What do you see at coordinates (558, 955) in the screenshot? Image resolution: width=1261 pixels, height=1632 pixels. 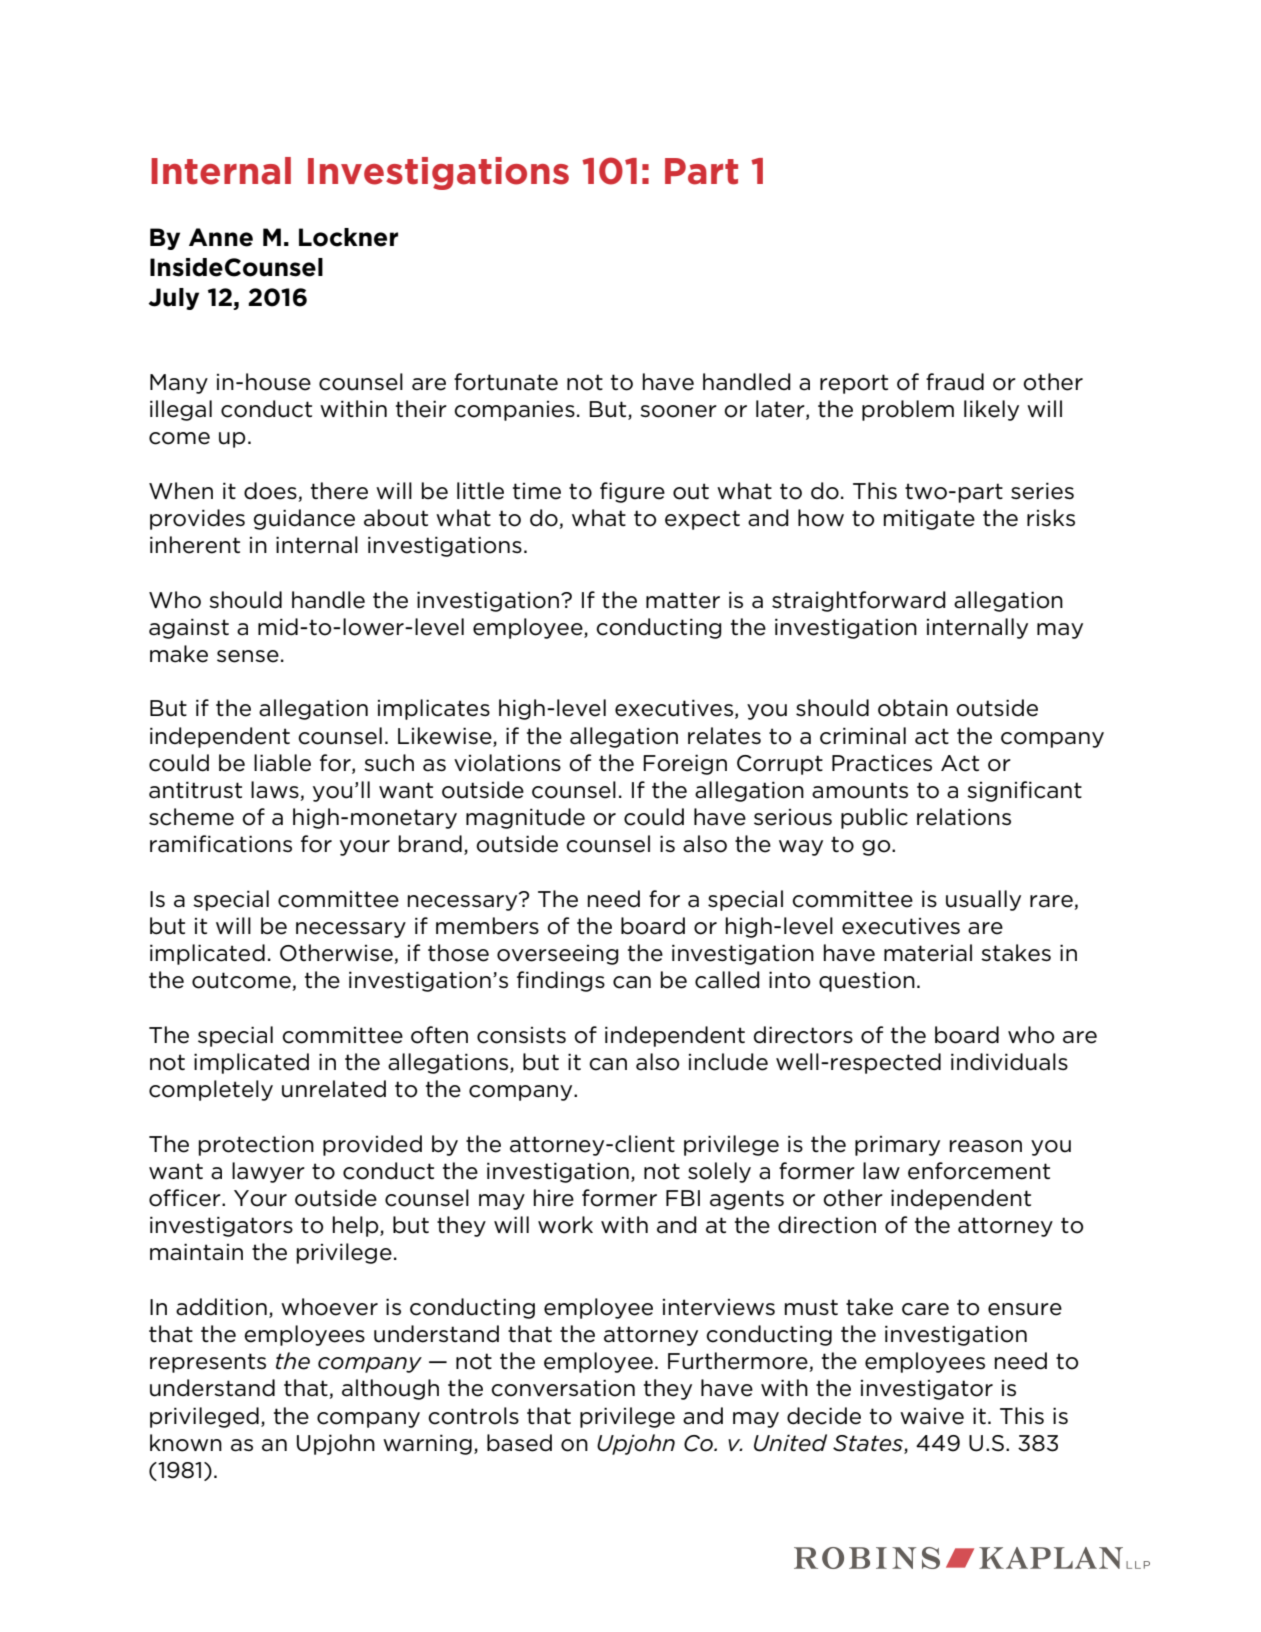 I see `overseeing` at bounding box center [558, 955].
